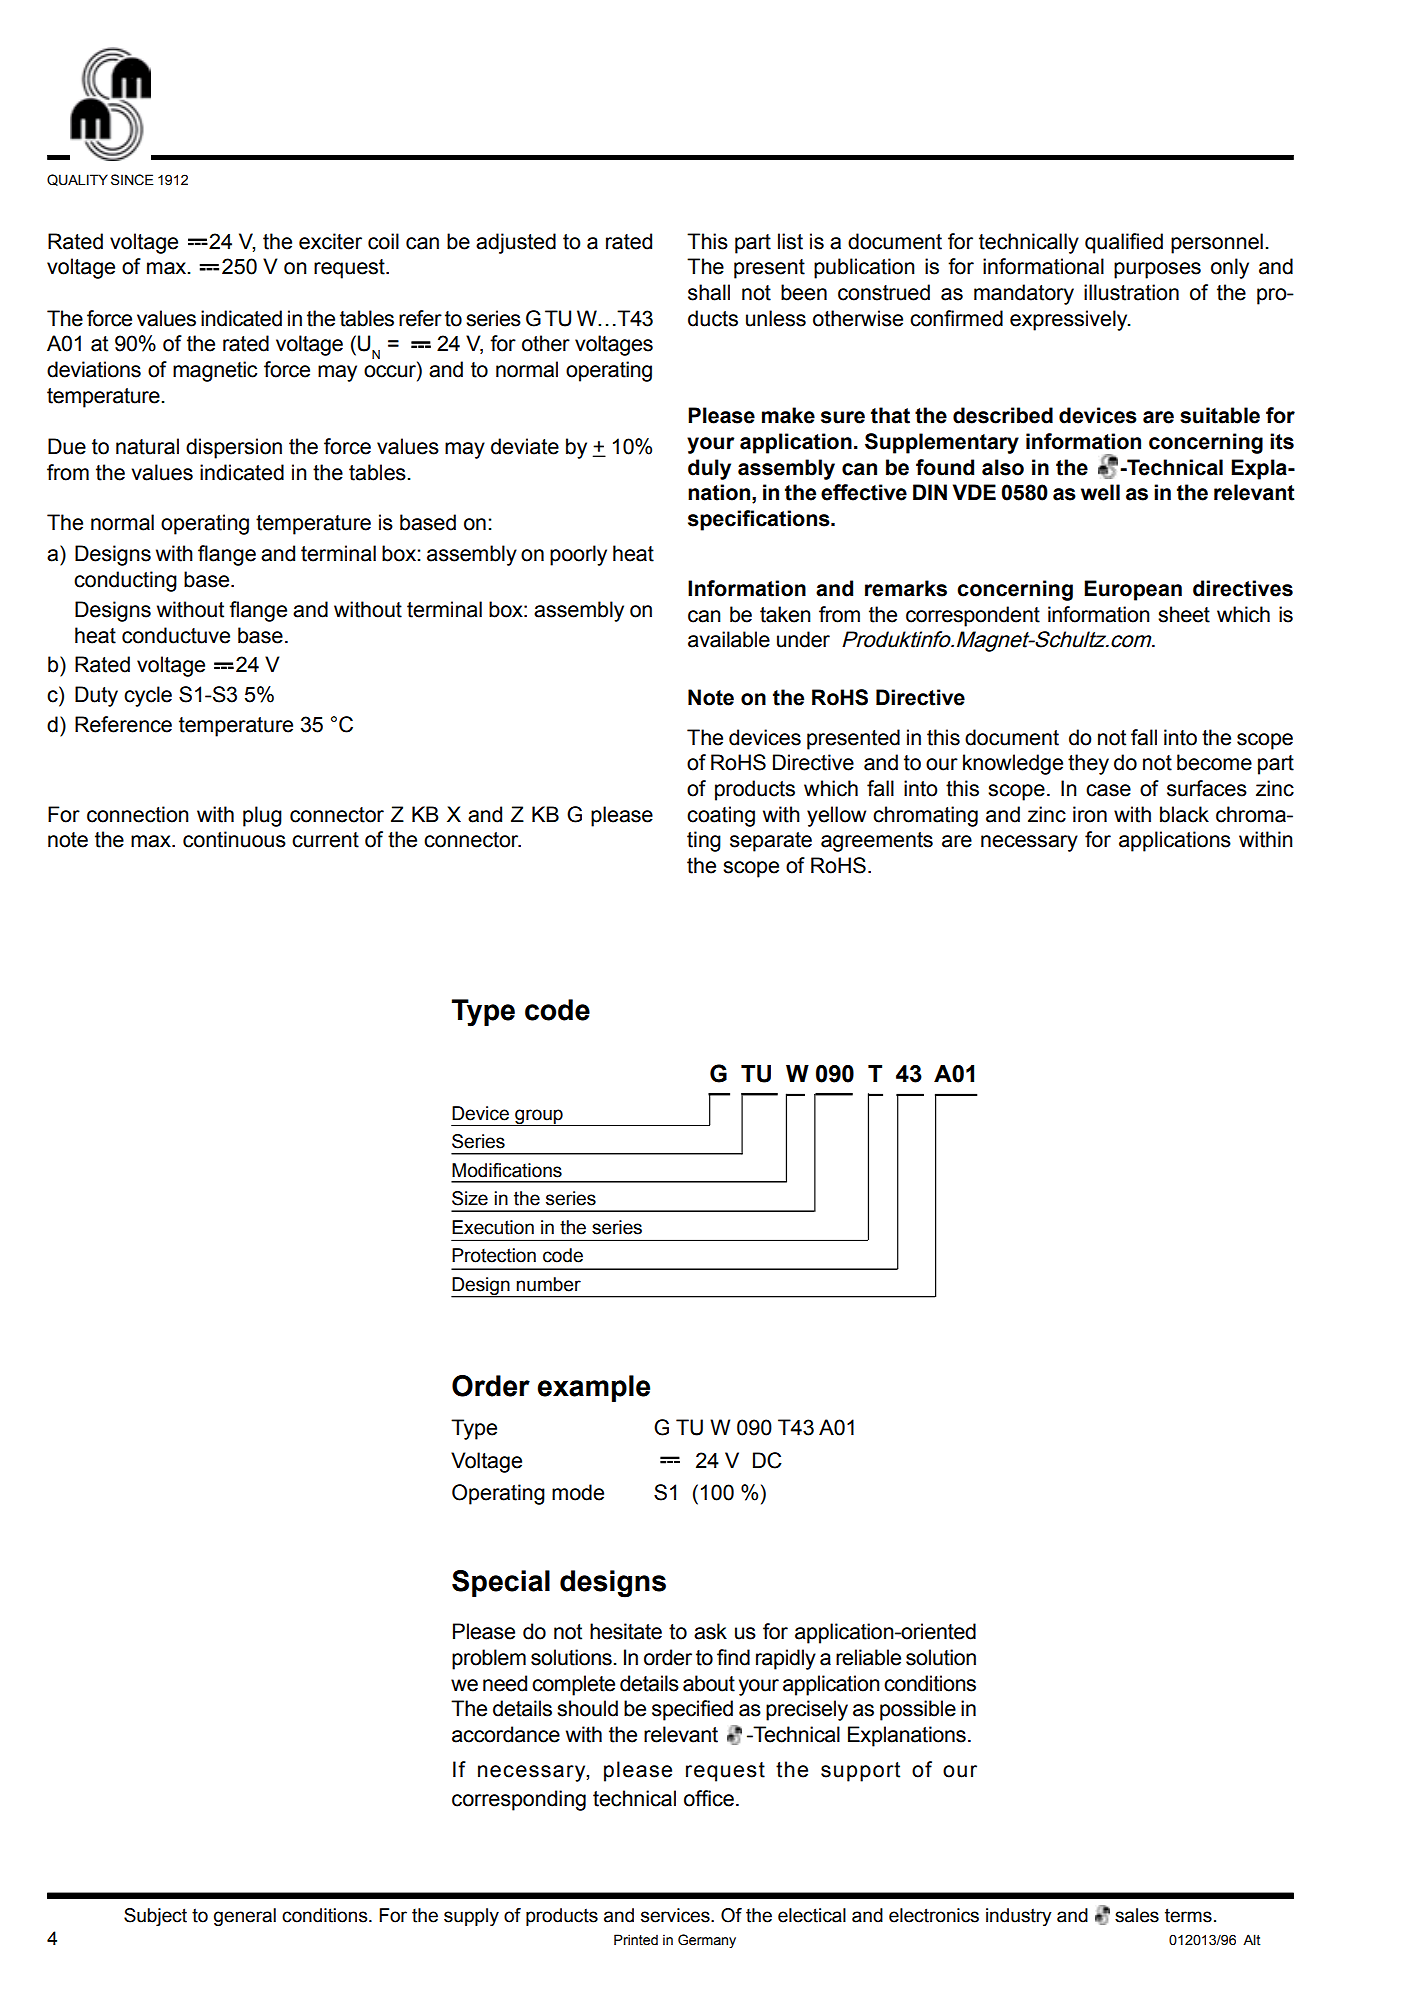  What do you see at coordinates (539, 1117) in the page?
I see `group` at bounding box center [539, 1117].
